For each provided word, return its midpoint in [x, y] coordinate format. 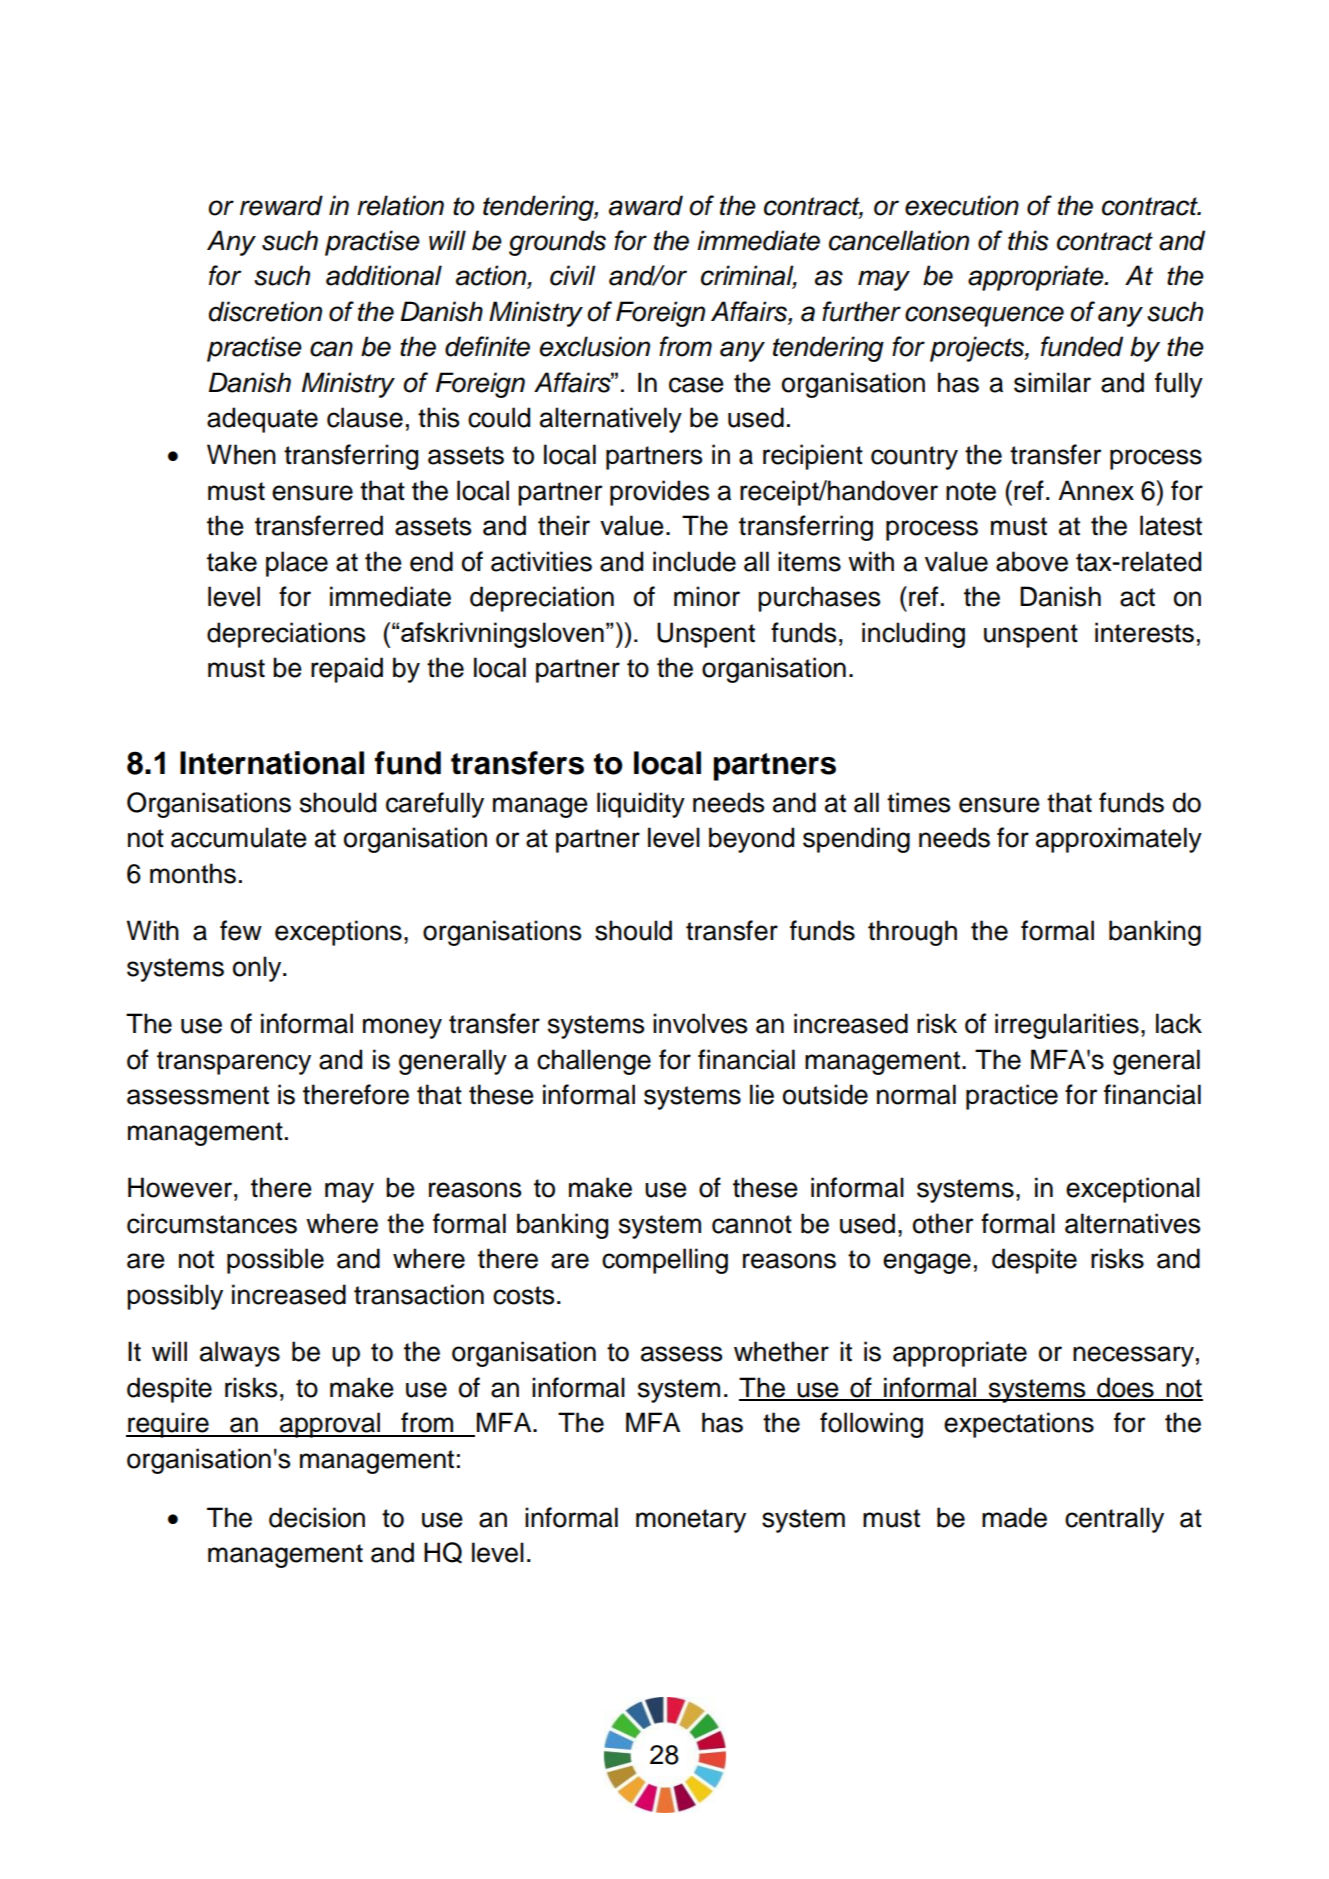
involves [700, 1023]
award [646, 205]
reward [281, 205]
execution [962, 205]
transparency [234, 1063]
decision [317, 1517]
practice [1012, 1097]
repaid [347, 670]
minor [707, 596]
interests [1144, 632]
